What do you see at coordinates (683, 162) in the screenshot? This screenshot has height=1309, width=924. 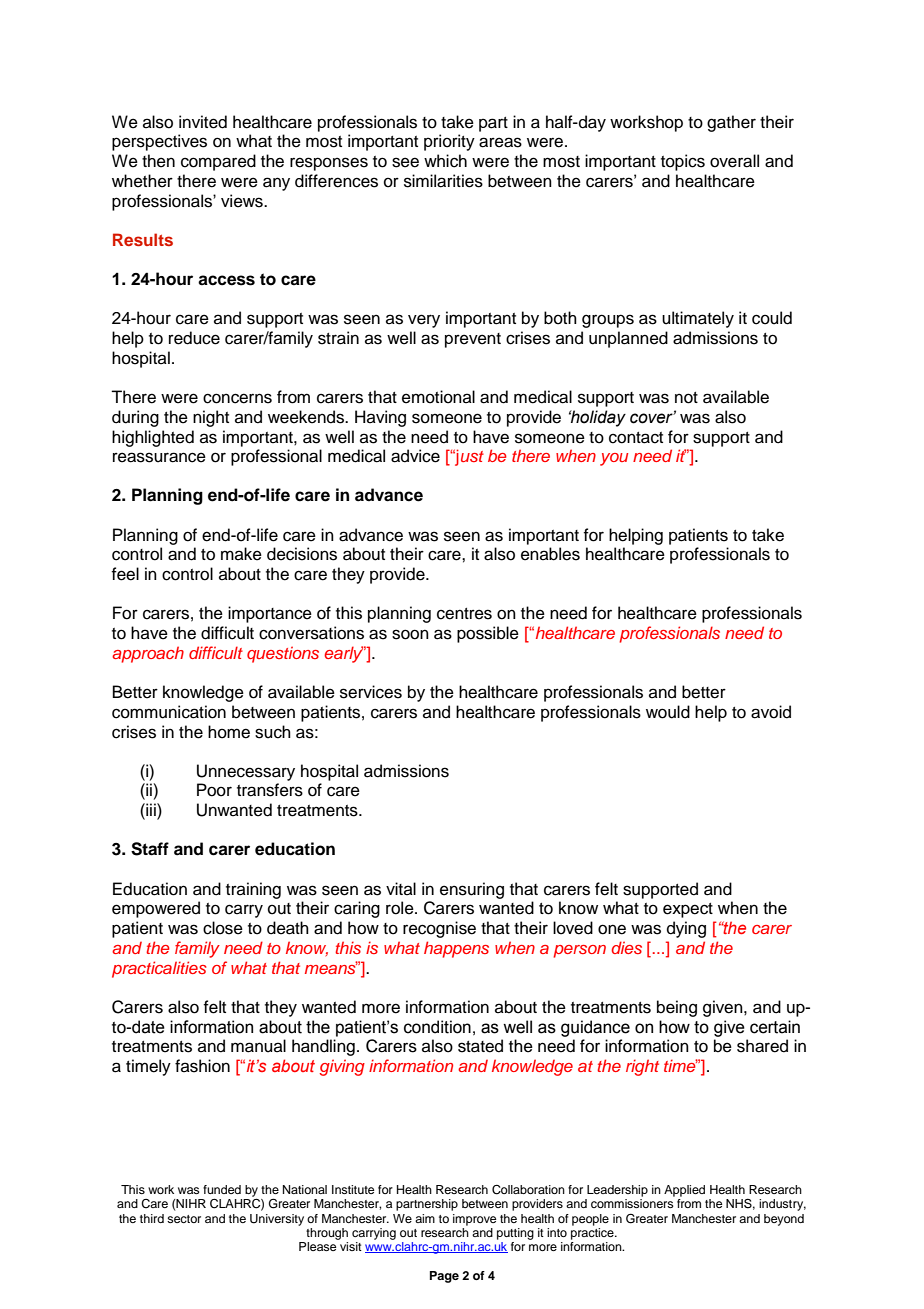 I see `topics` at bounding box center [683, 162].
